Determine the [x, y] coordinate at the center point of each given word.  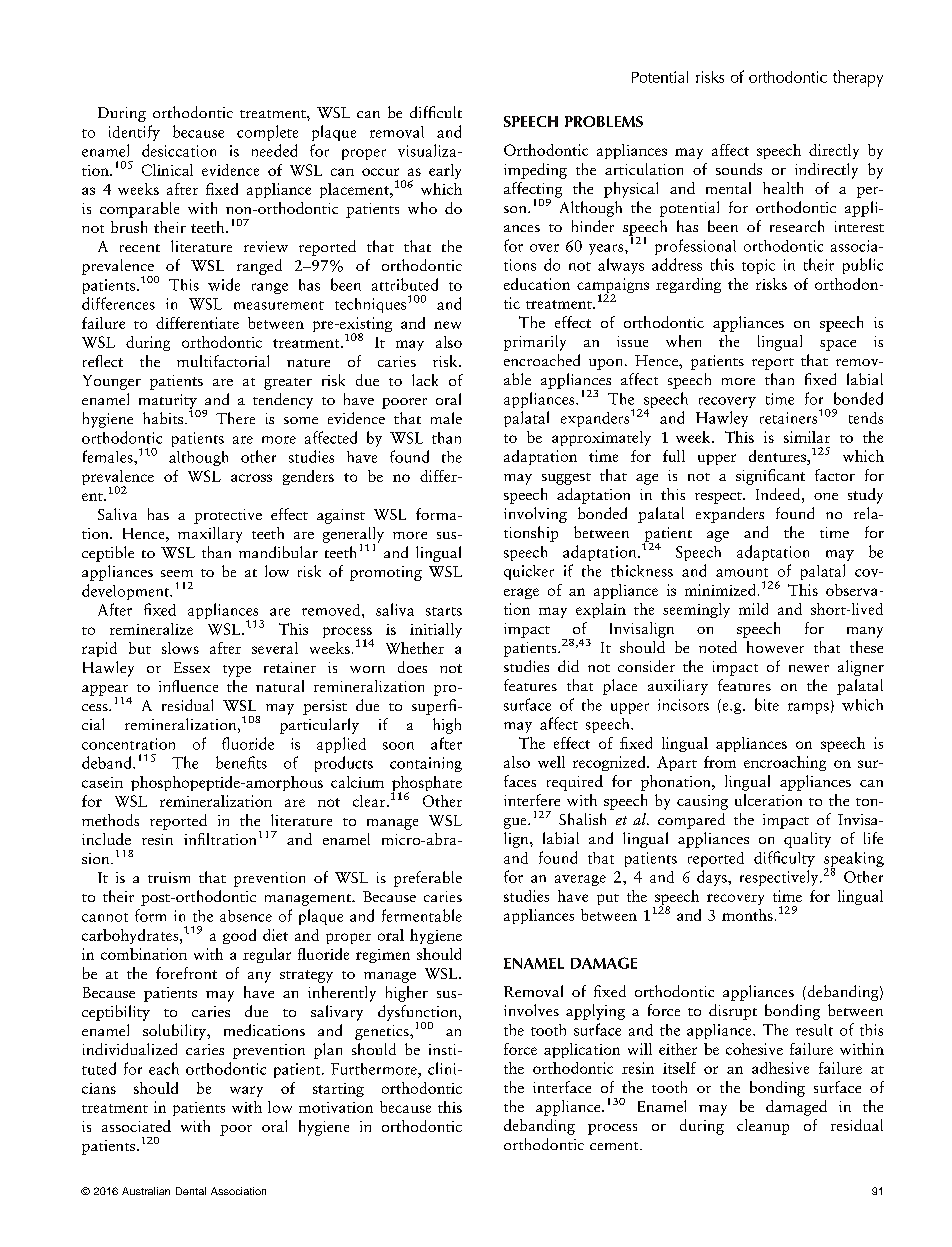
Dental [191, 1191]
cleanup [763, 1127]
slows [180, 648]
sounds [739, 169]
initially [436, 630]
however [775, 647]
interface [562, 1087]
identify [134, 133]
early [445, 171]
